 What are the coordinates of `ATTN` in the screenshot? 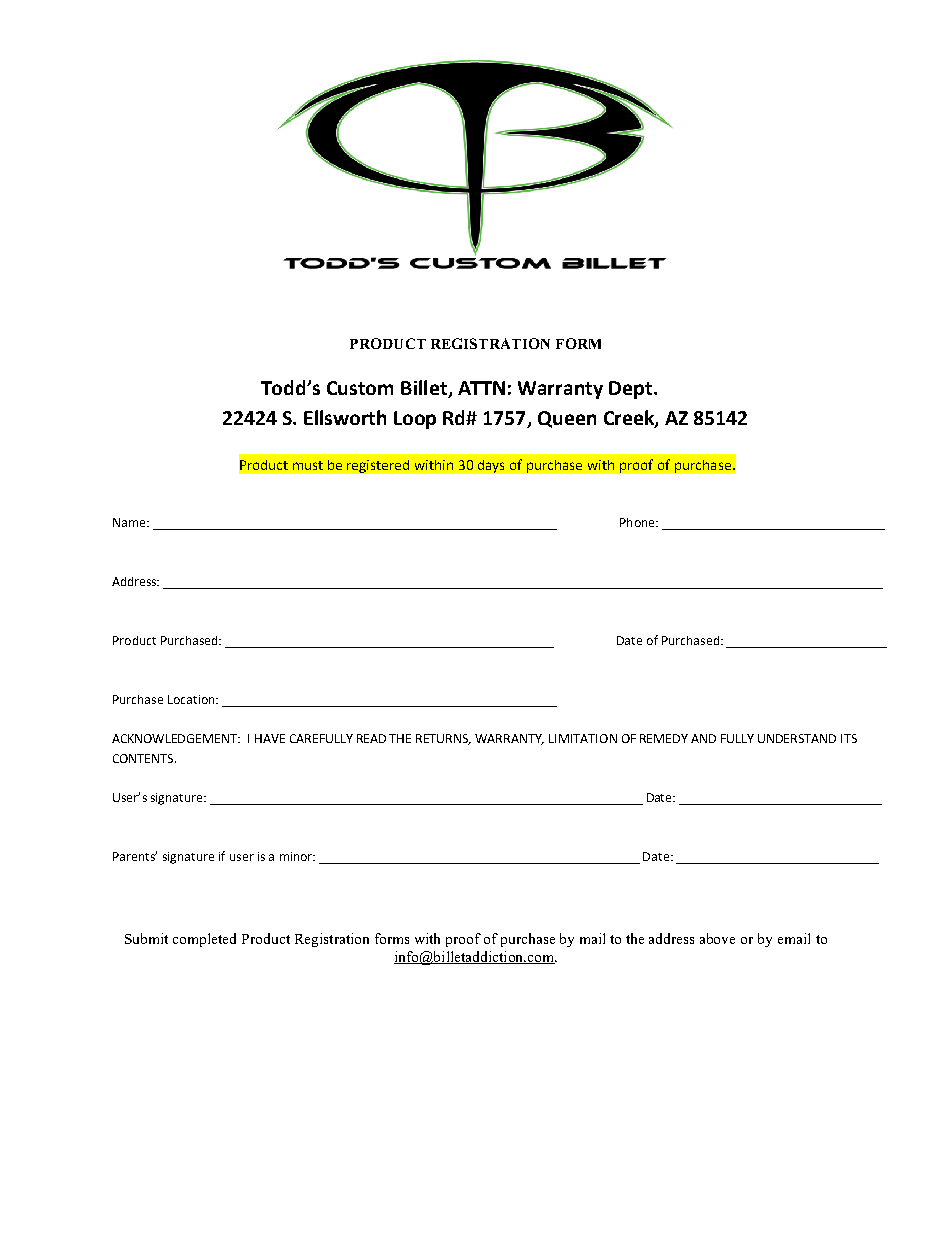 It's located at (481, 388).
